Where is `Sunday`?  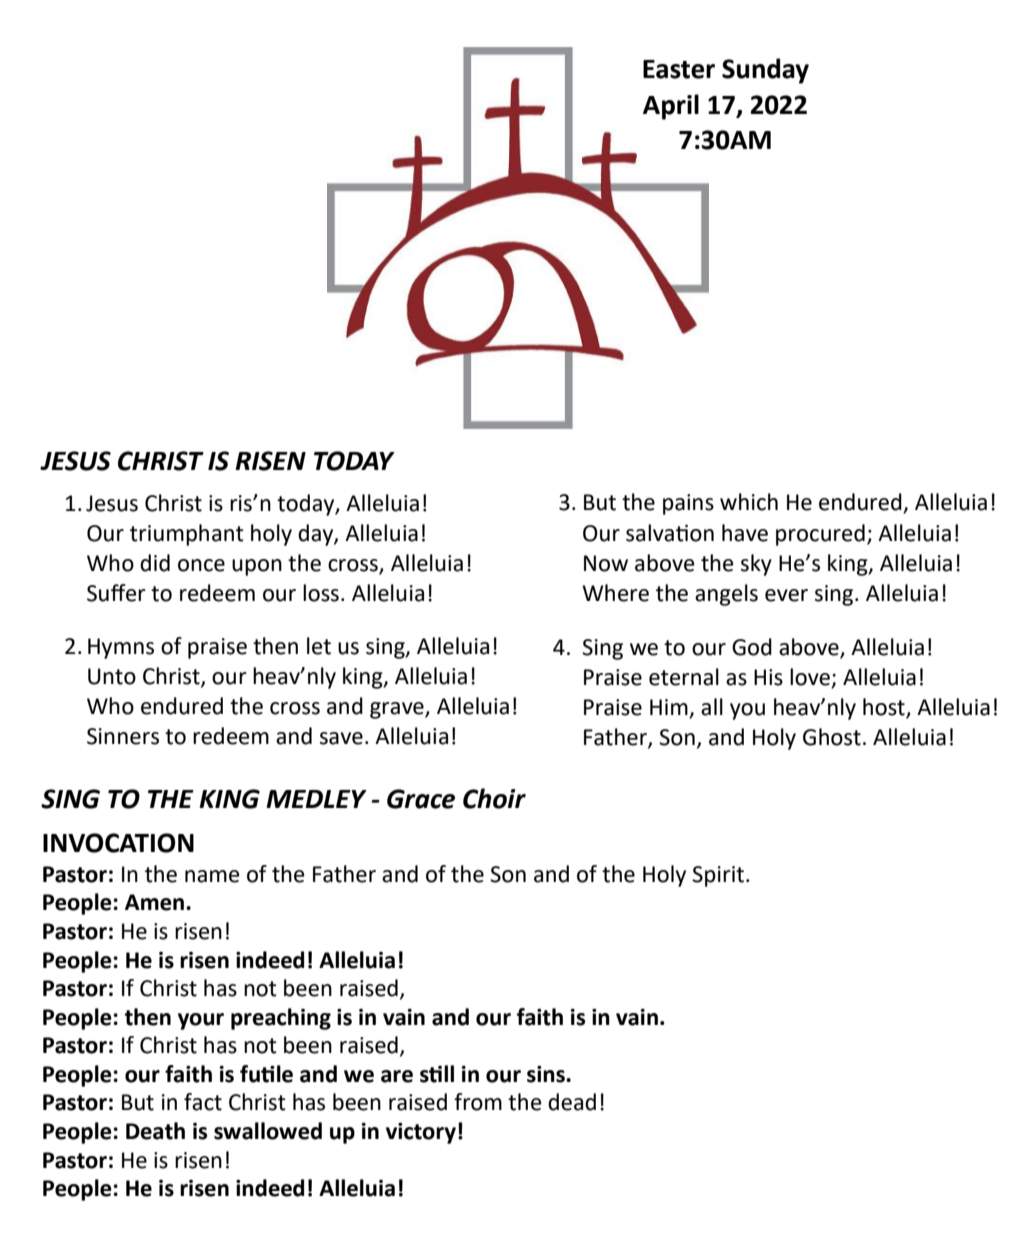
Sunday is located at coordinates (765, 71).
